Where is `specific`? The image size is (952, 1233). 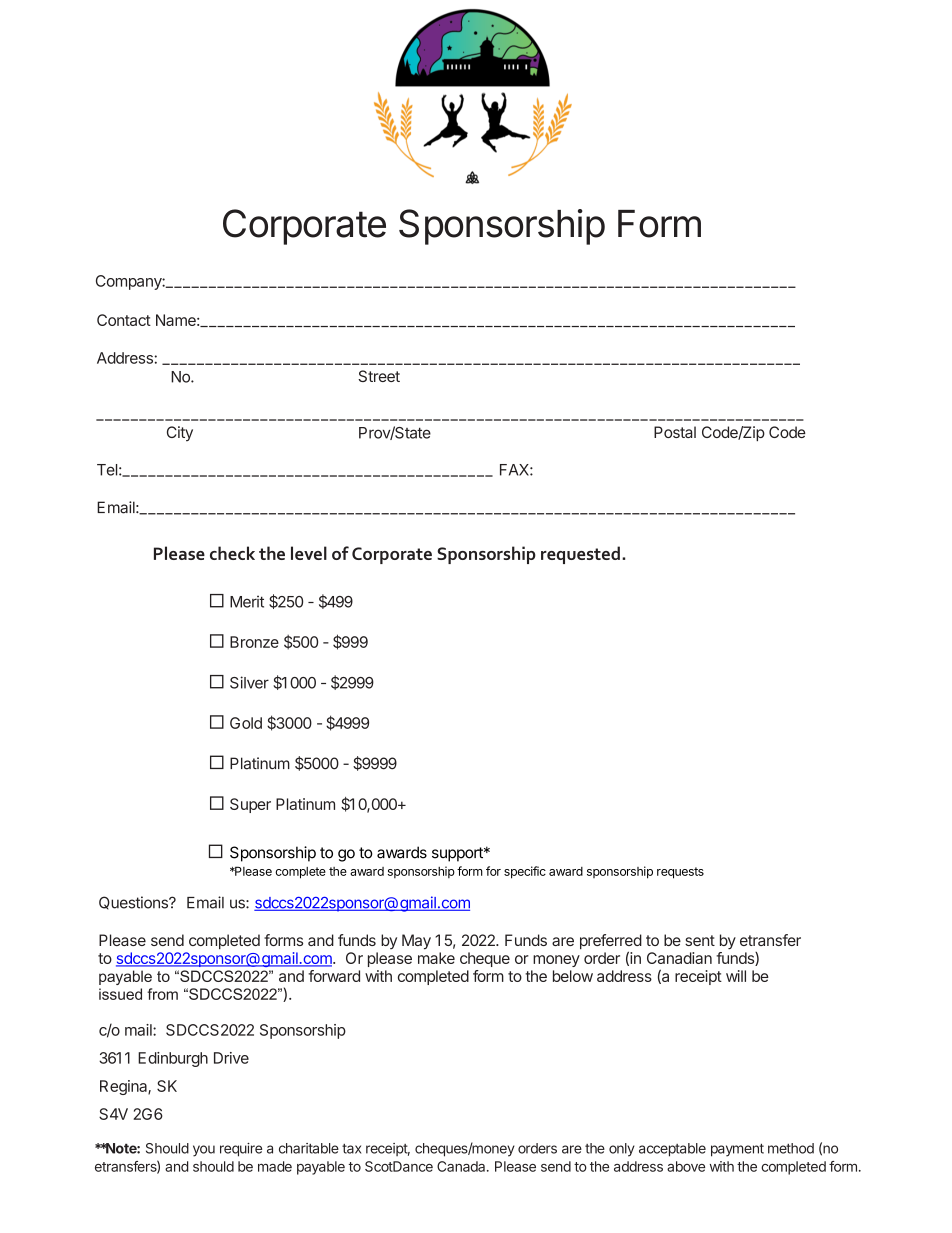 specific is located at coordinates (525, 872).
